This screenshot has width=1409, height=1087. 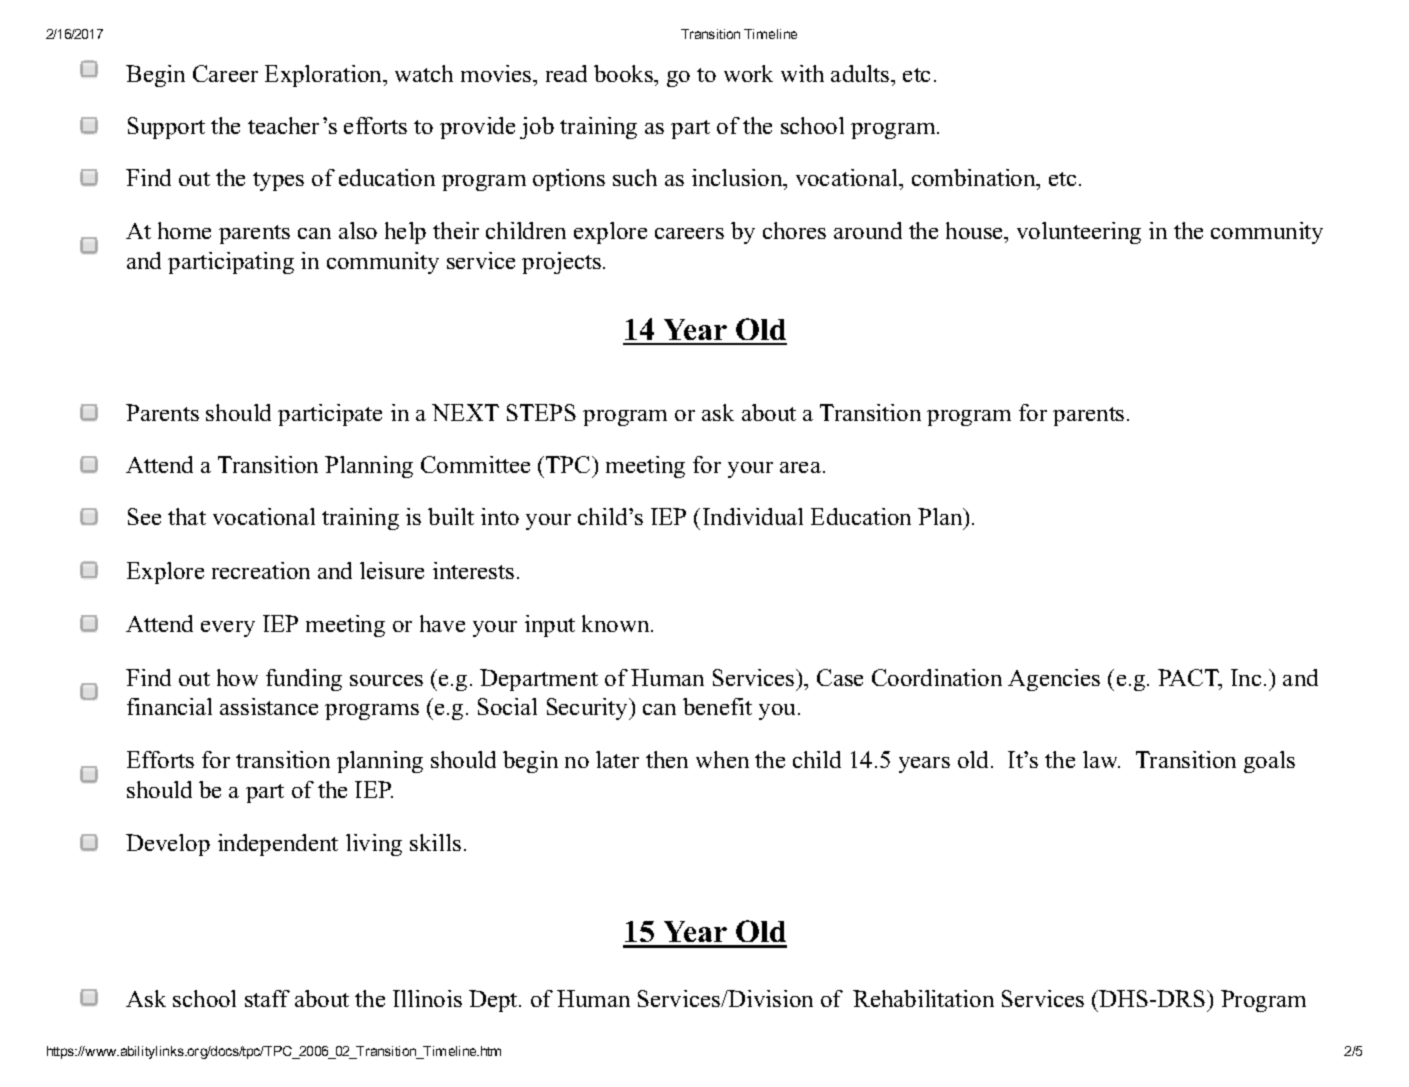 What do you see at coordinates (541, 412) in the screenshot?
I see `STEPS` at bounding box center [541, 412].
